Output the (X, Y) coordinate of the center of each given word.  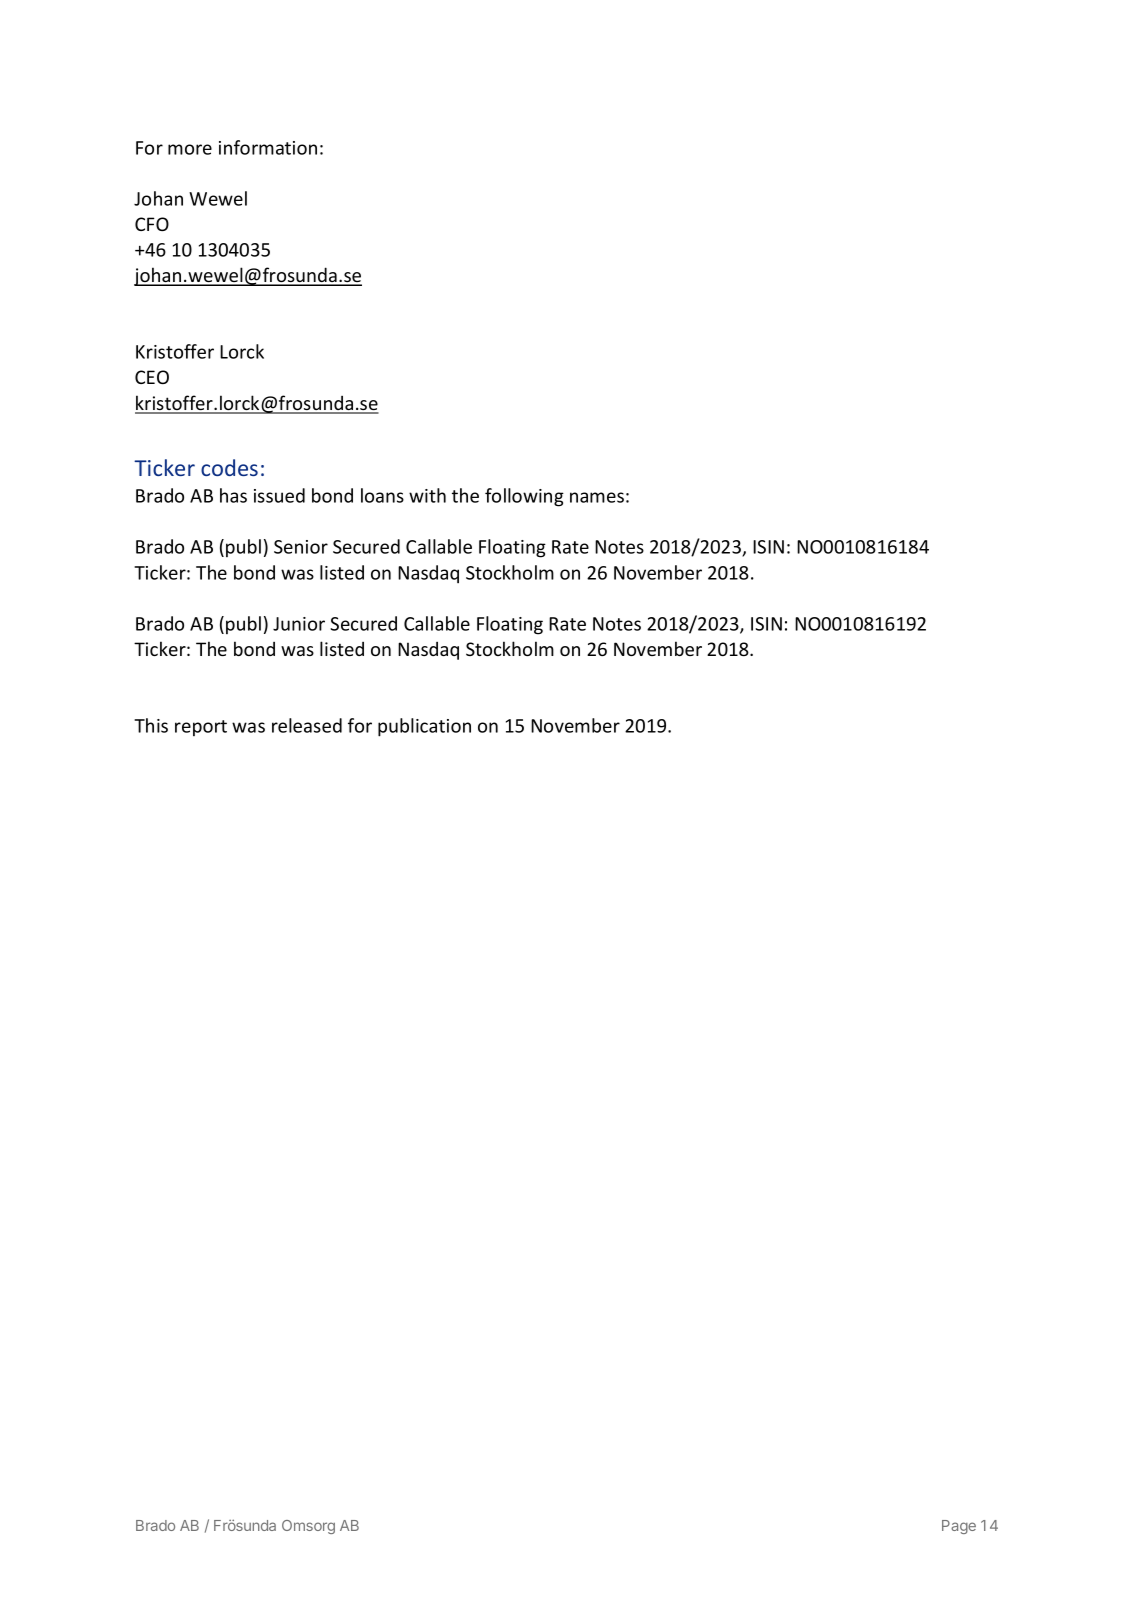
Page (959, 1527)
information (268, 147)
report (201, 728)
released (307, 725)
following (524, 497)
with (427, 495)
